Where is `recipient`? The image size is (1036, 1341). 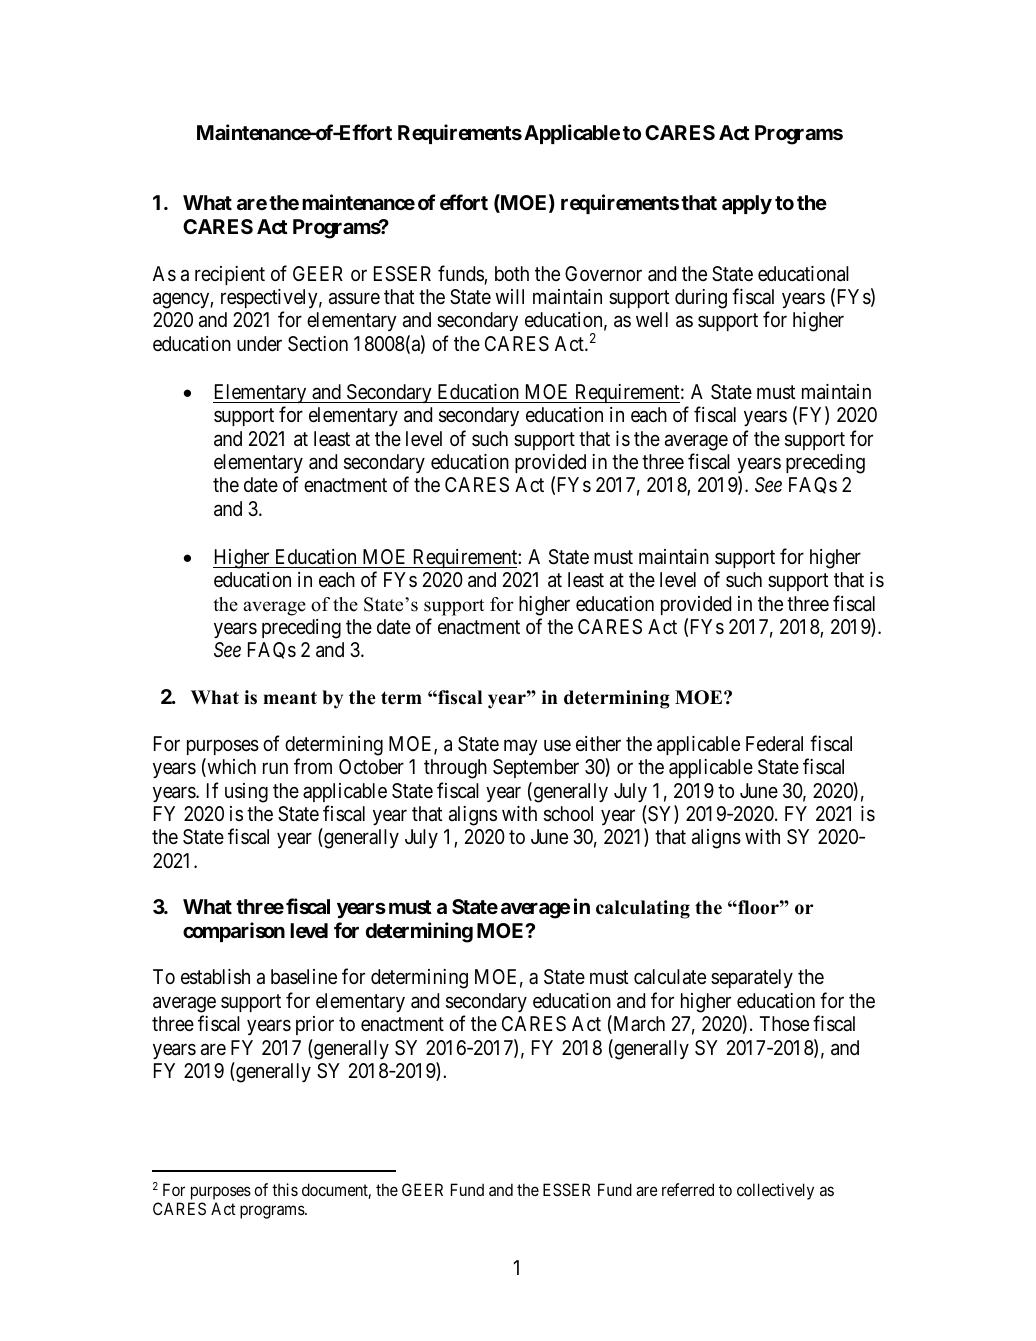
recipient is located at coordinates (230, 275).
